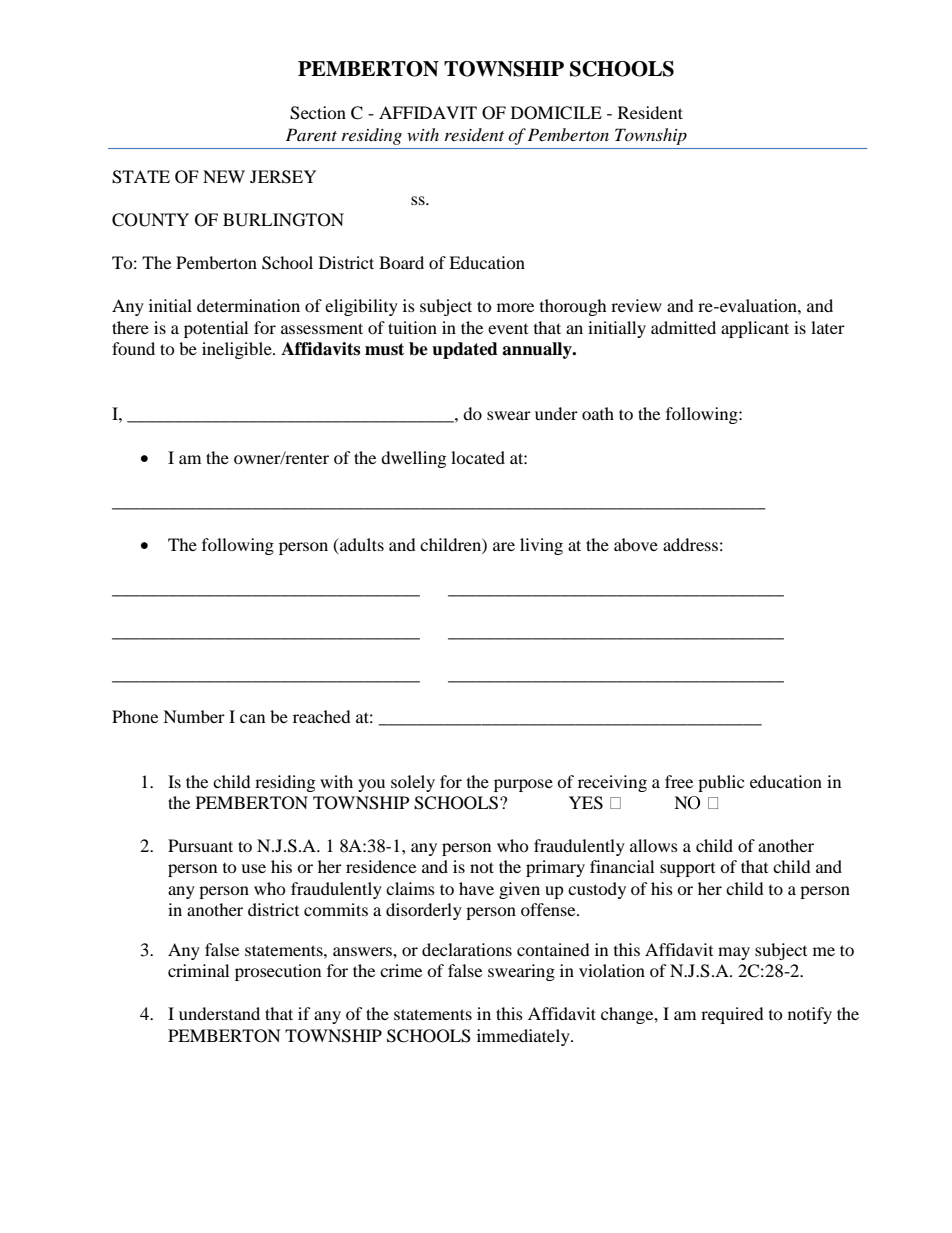  What do you see at coordinates (524, 1037) in the document?
I see `immediately` at bounding box center [524, 1037].
